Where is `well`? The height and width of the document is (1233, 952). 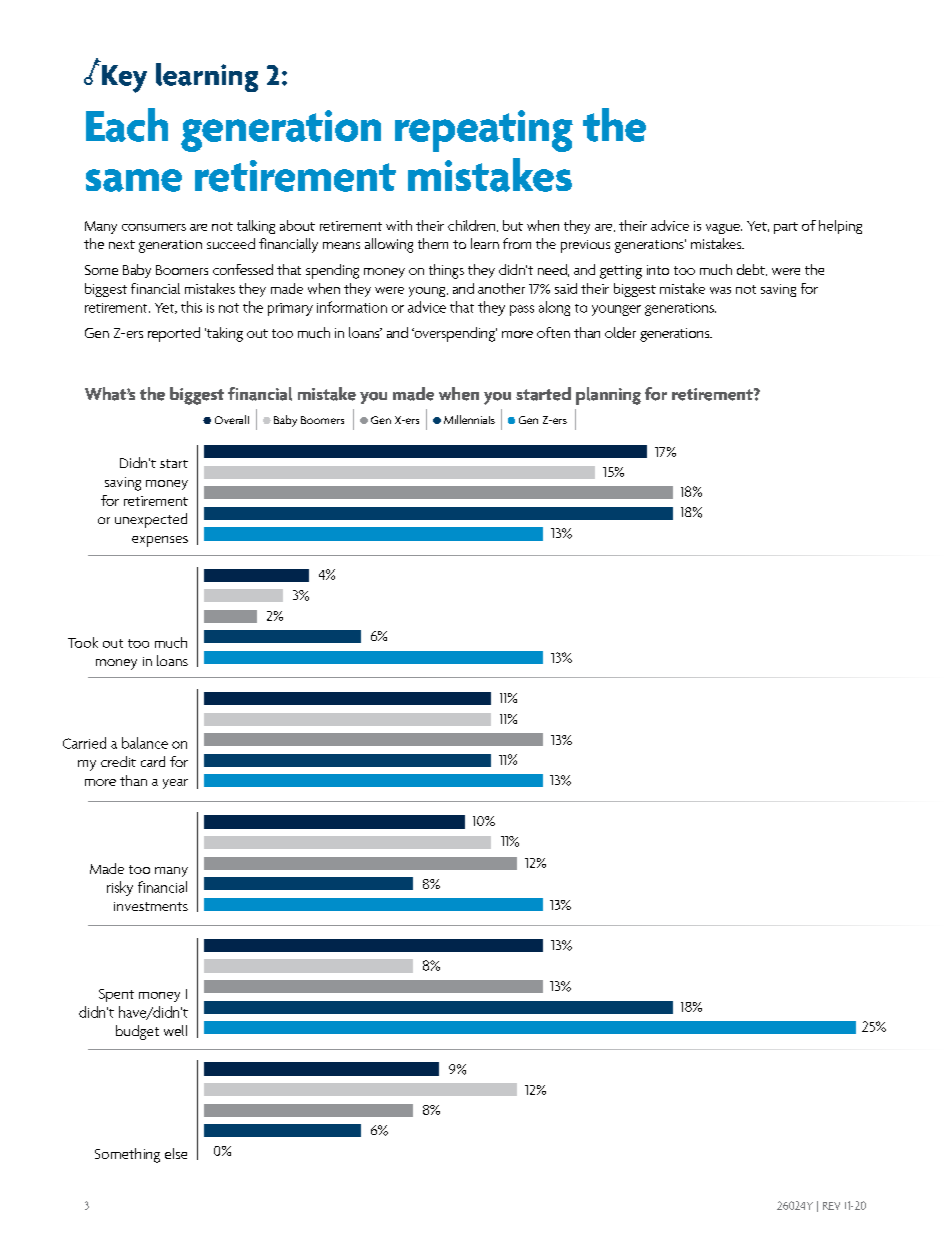 well is located at coordinates (175, 1030).
